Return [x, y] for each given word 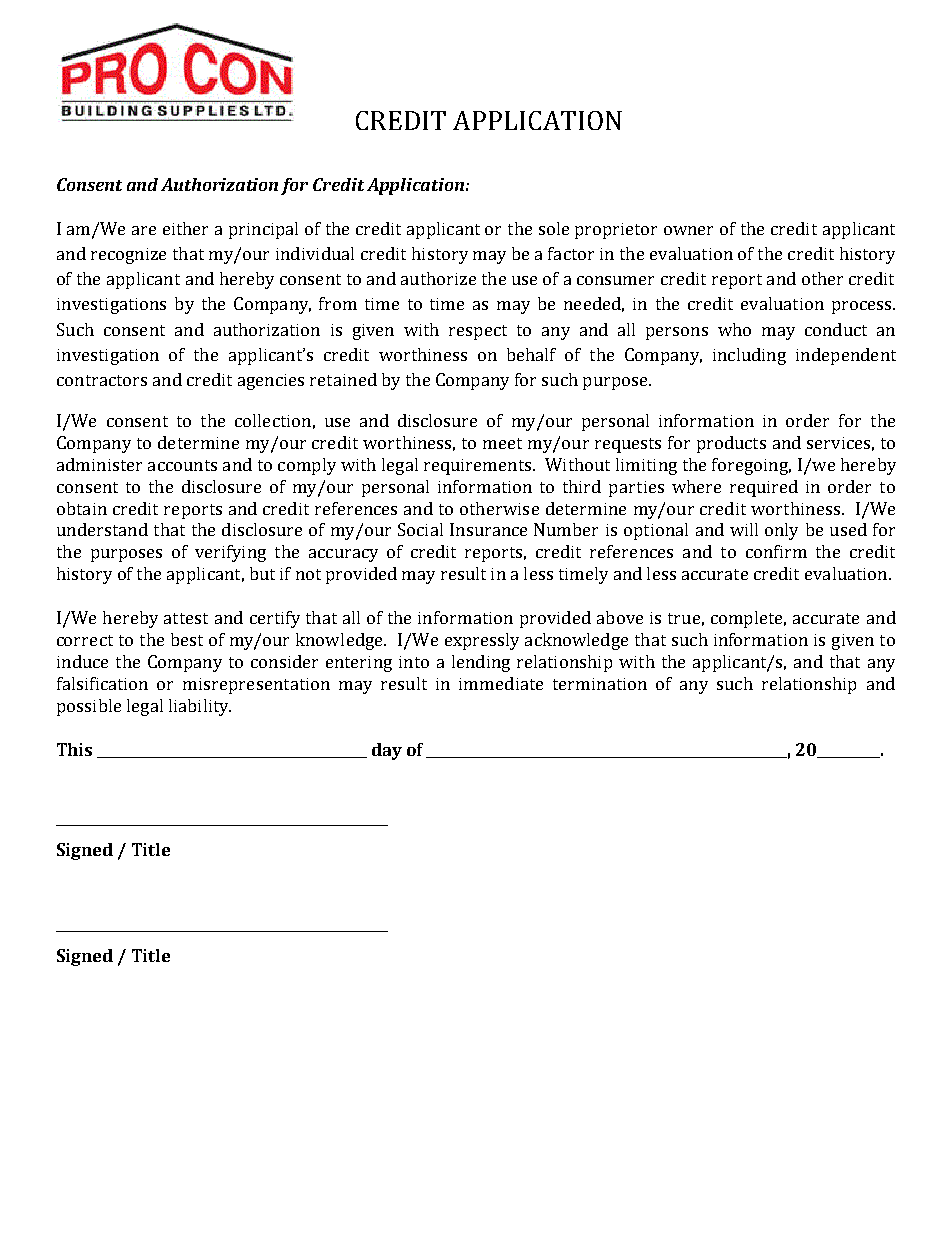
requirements [479, 467]
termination [600, 684]
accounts [182, 465]
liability [200, 707]
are [144, 230]
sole [554, 228]
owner [688, 230]
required [764, 488]
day [387, 751]
